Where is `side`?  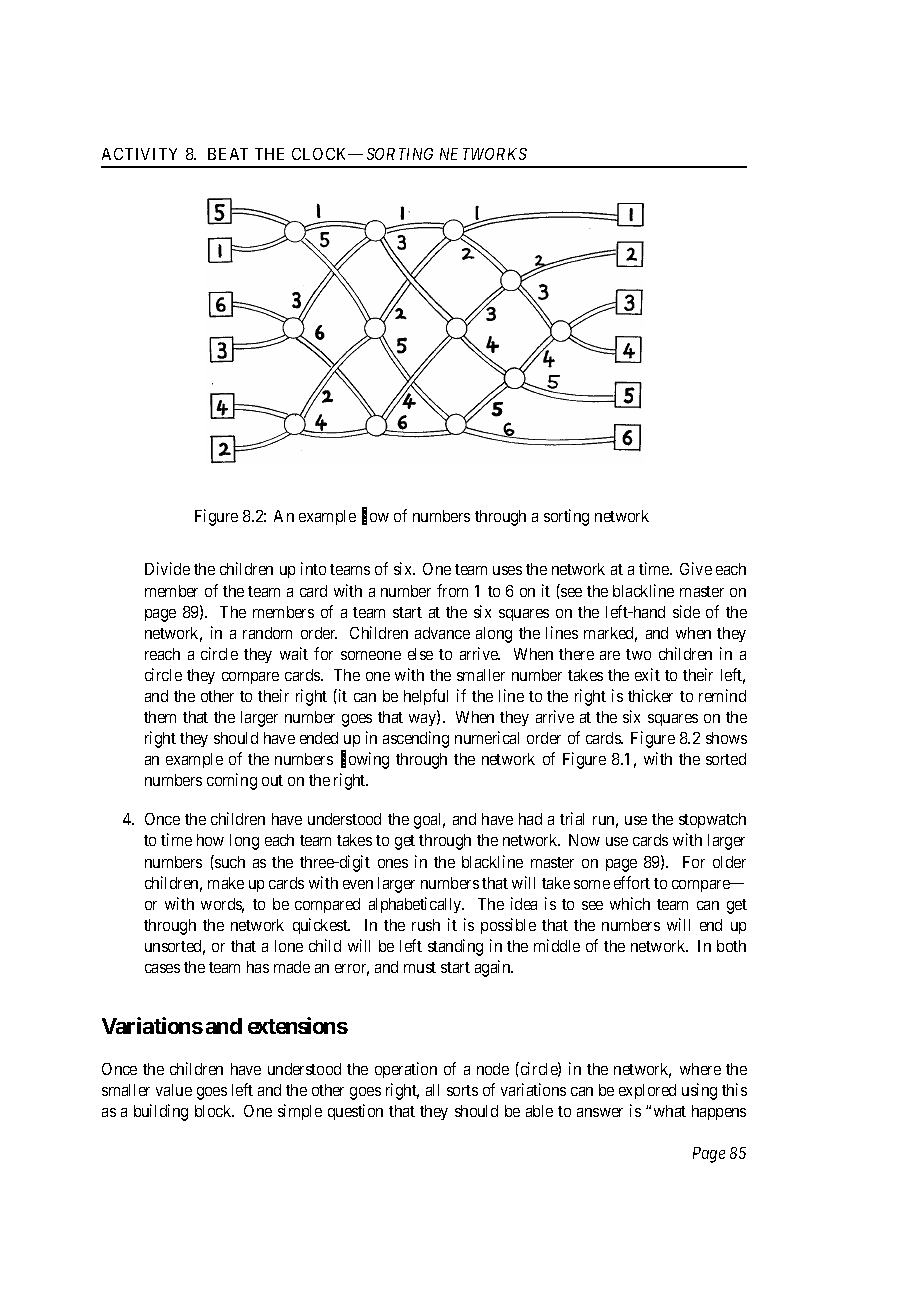 side is located at coordinates (686, 611).
